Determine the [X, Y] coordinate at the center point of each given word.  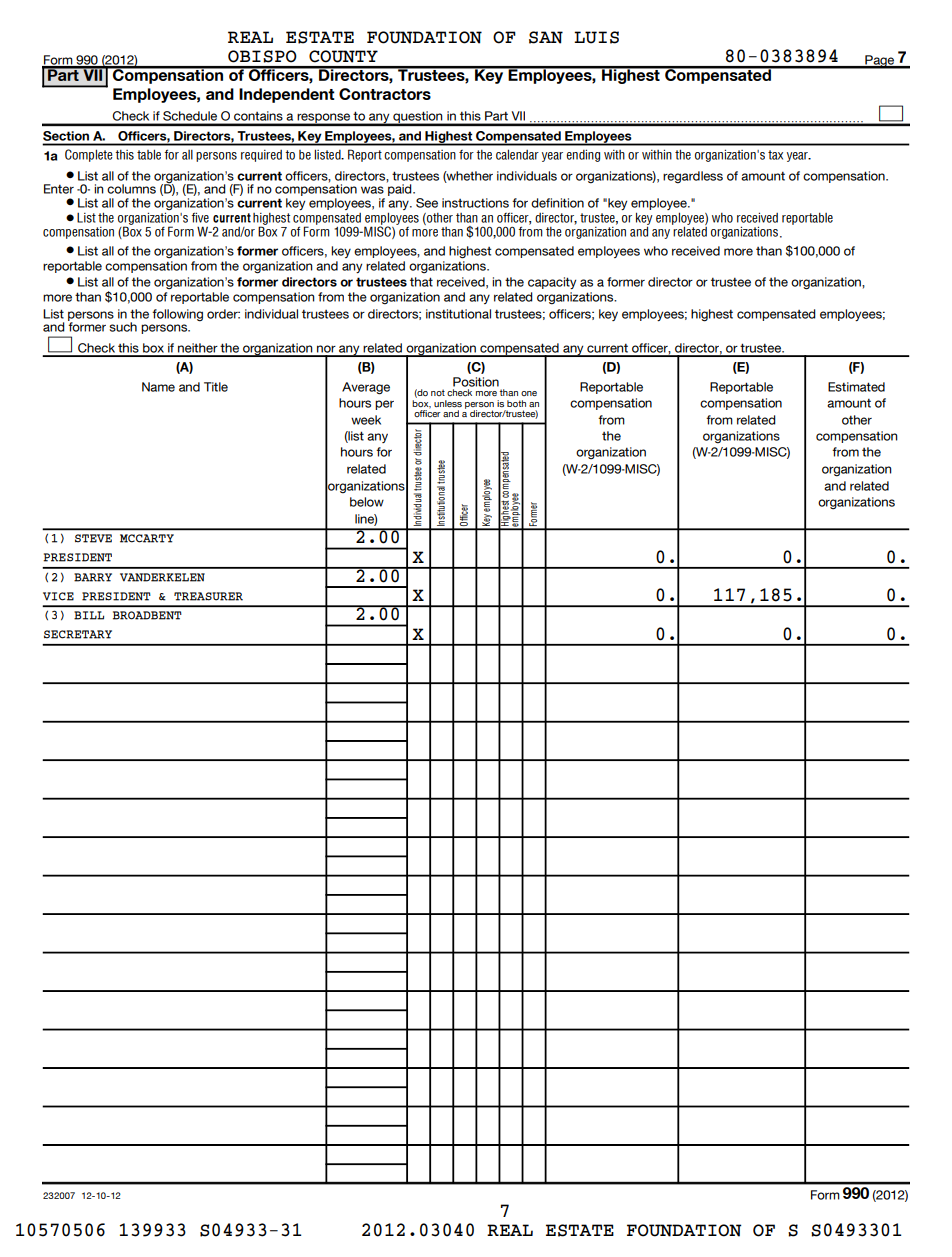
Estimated [856, 387]
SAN [546, 37]
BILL [89, 615]
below [367, 502]
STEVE [93, 538]
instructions [475, 203]
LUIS [596, 37]
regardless [693, 177]
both [516, 403]
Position [476, 382]
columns [131, 189]
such [123, 327]
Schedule [190, 116]
